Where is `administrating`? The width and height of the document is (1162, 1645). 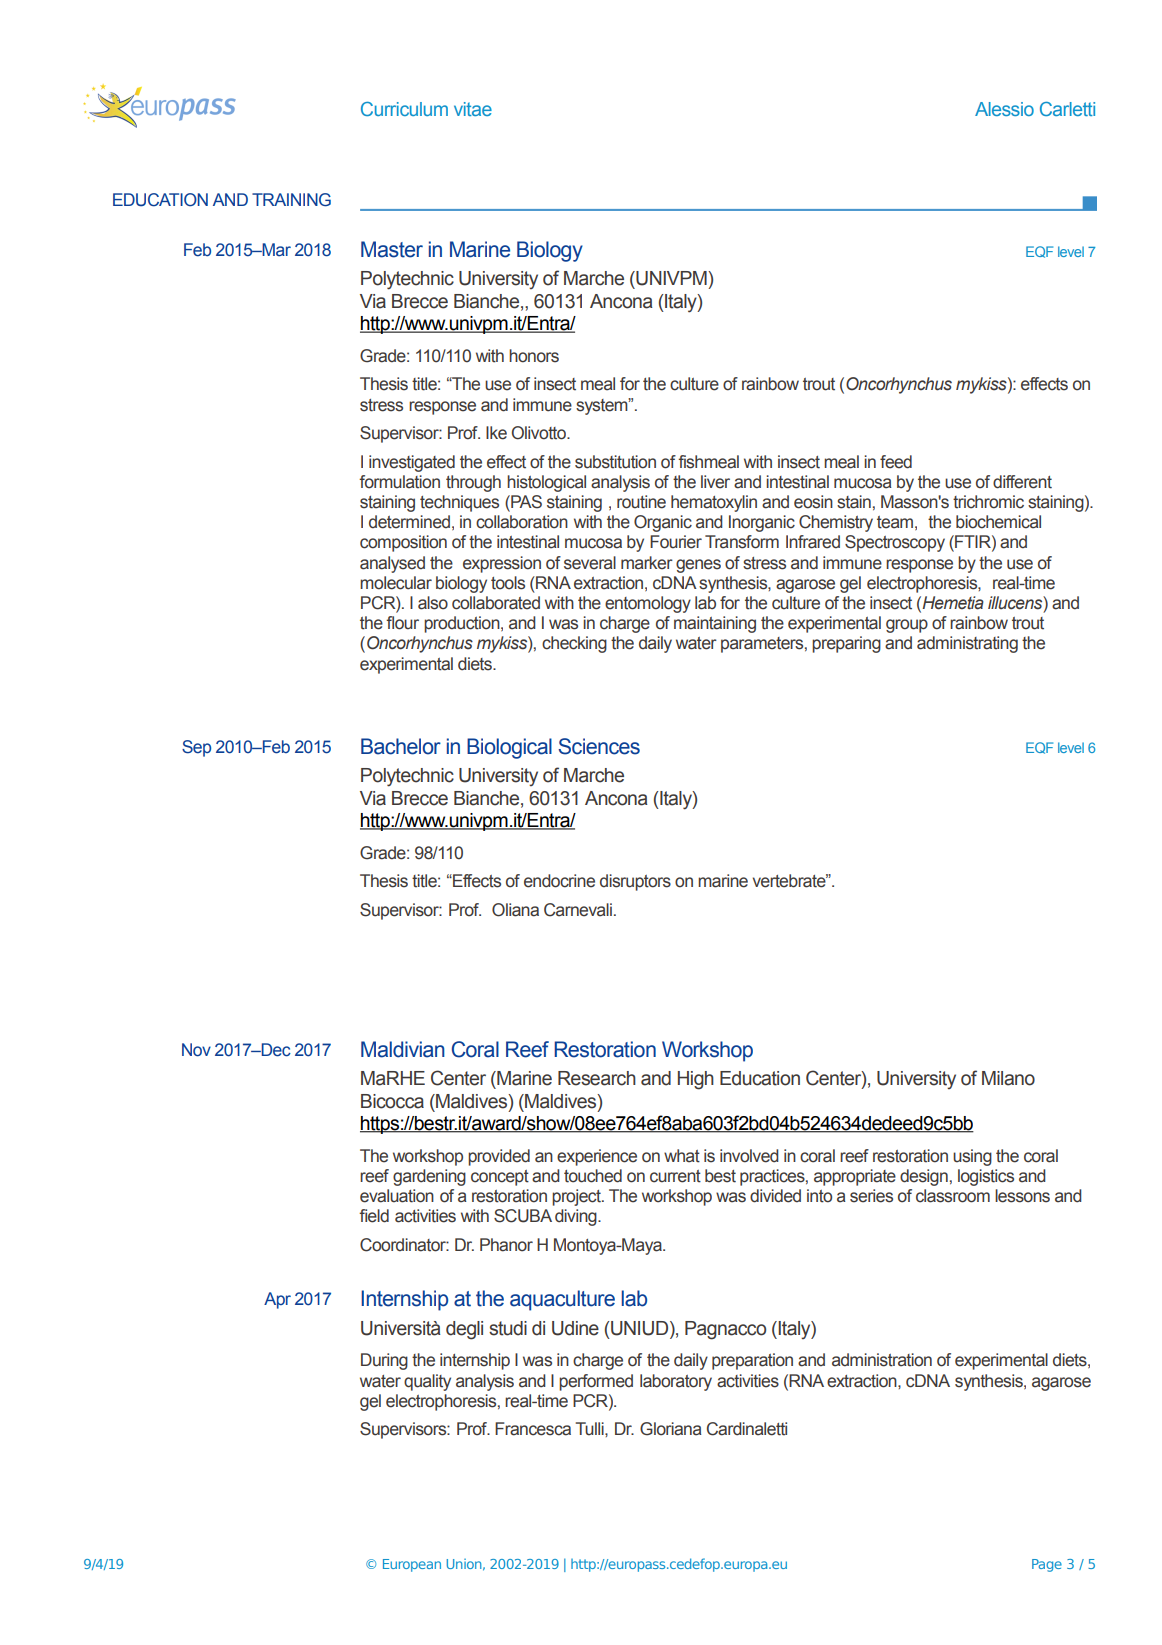
administrating is located at coordinates (967, 644).
